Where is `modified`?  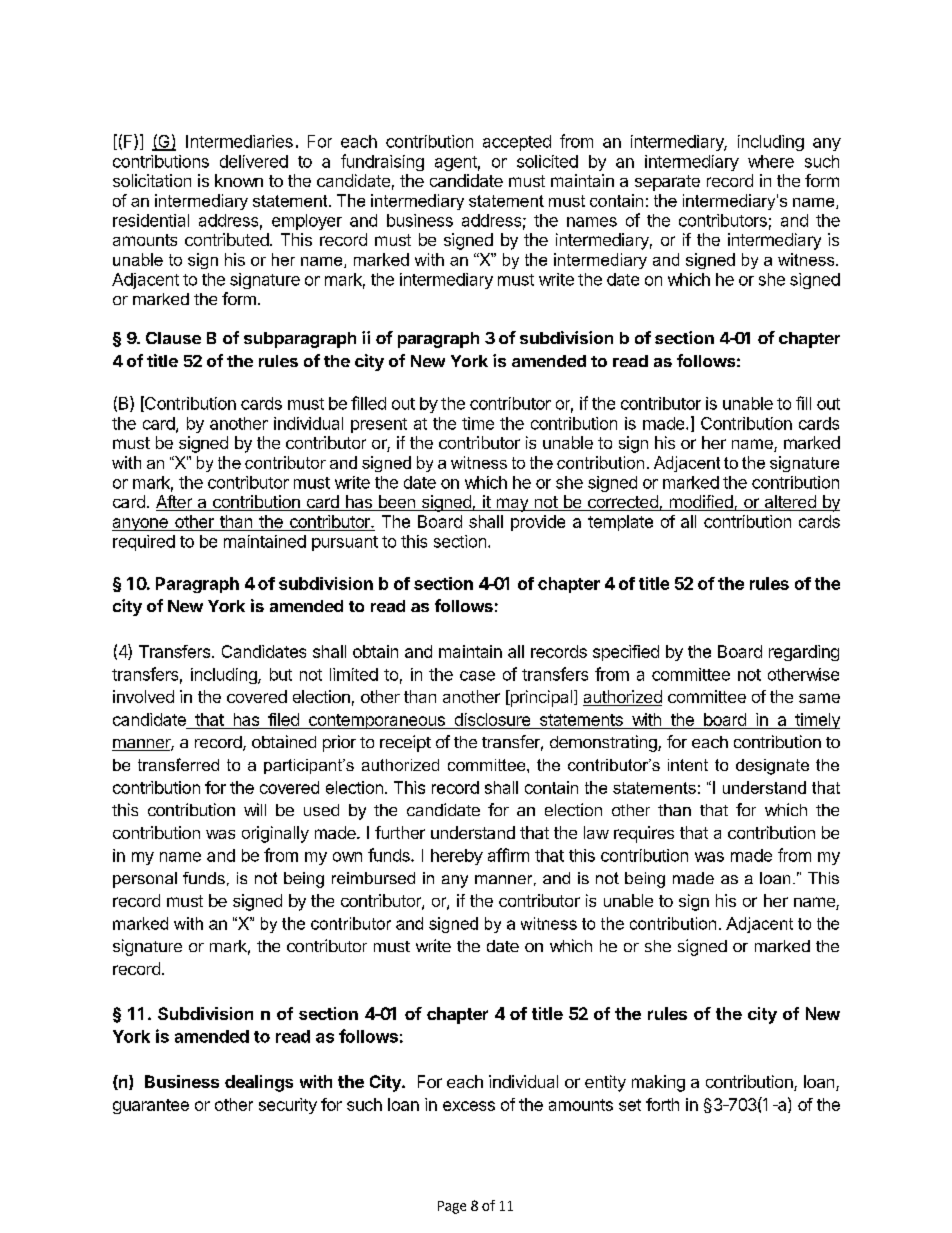 modified is located at coordinates (701, 503).
